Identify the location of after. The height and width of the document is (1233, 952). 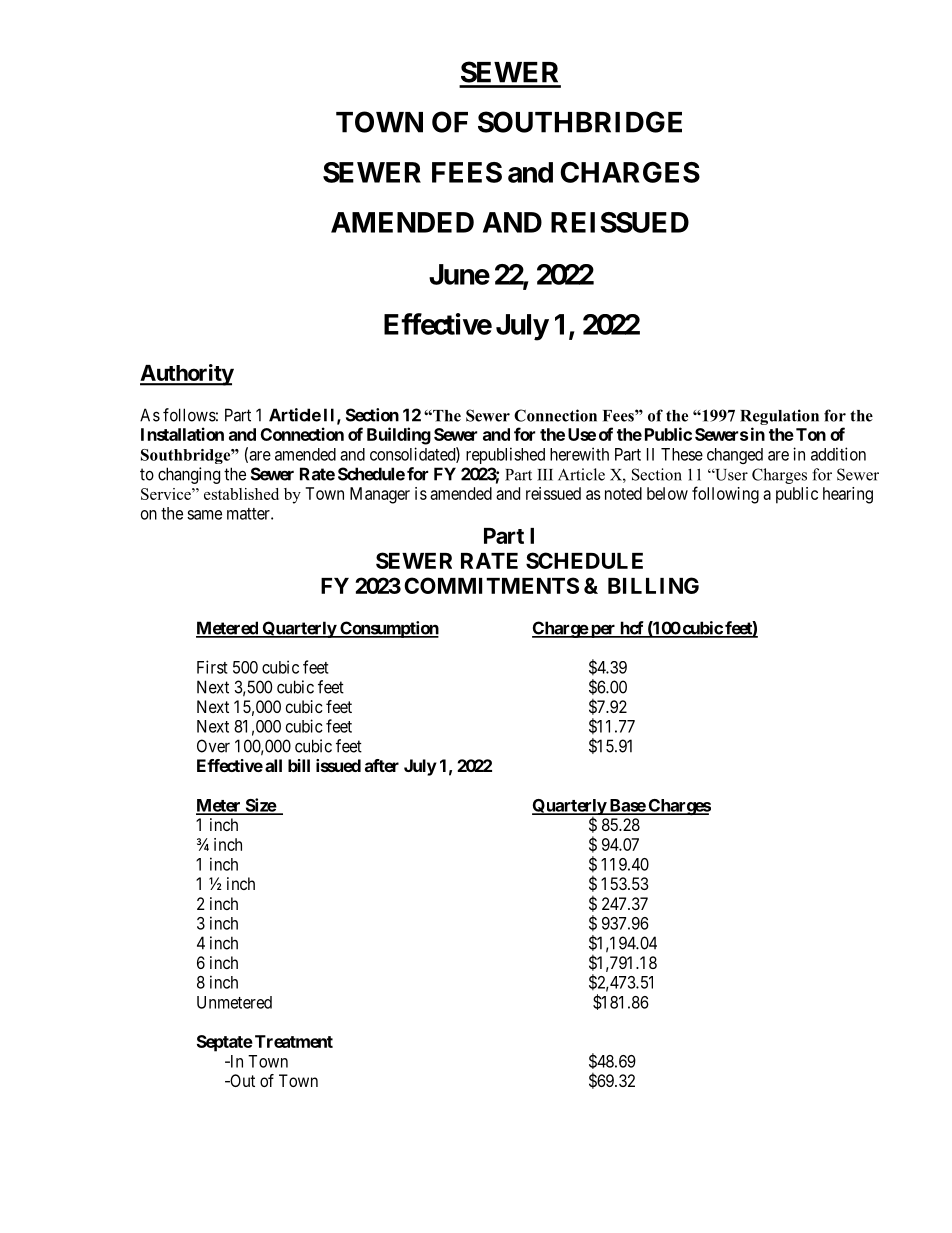
(382, 765).
